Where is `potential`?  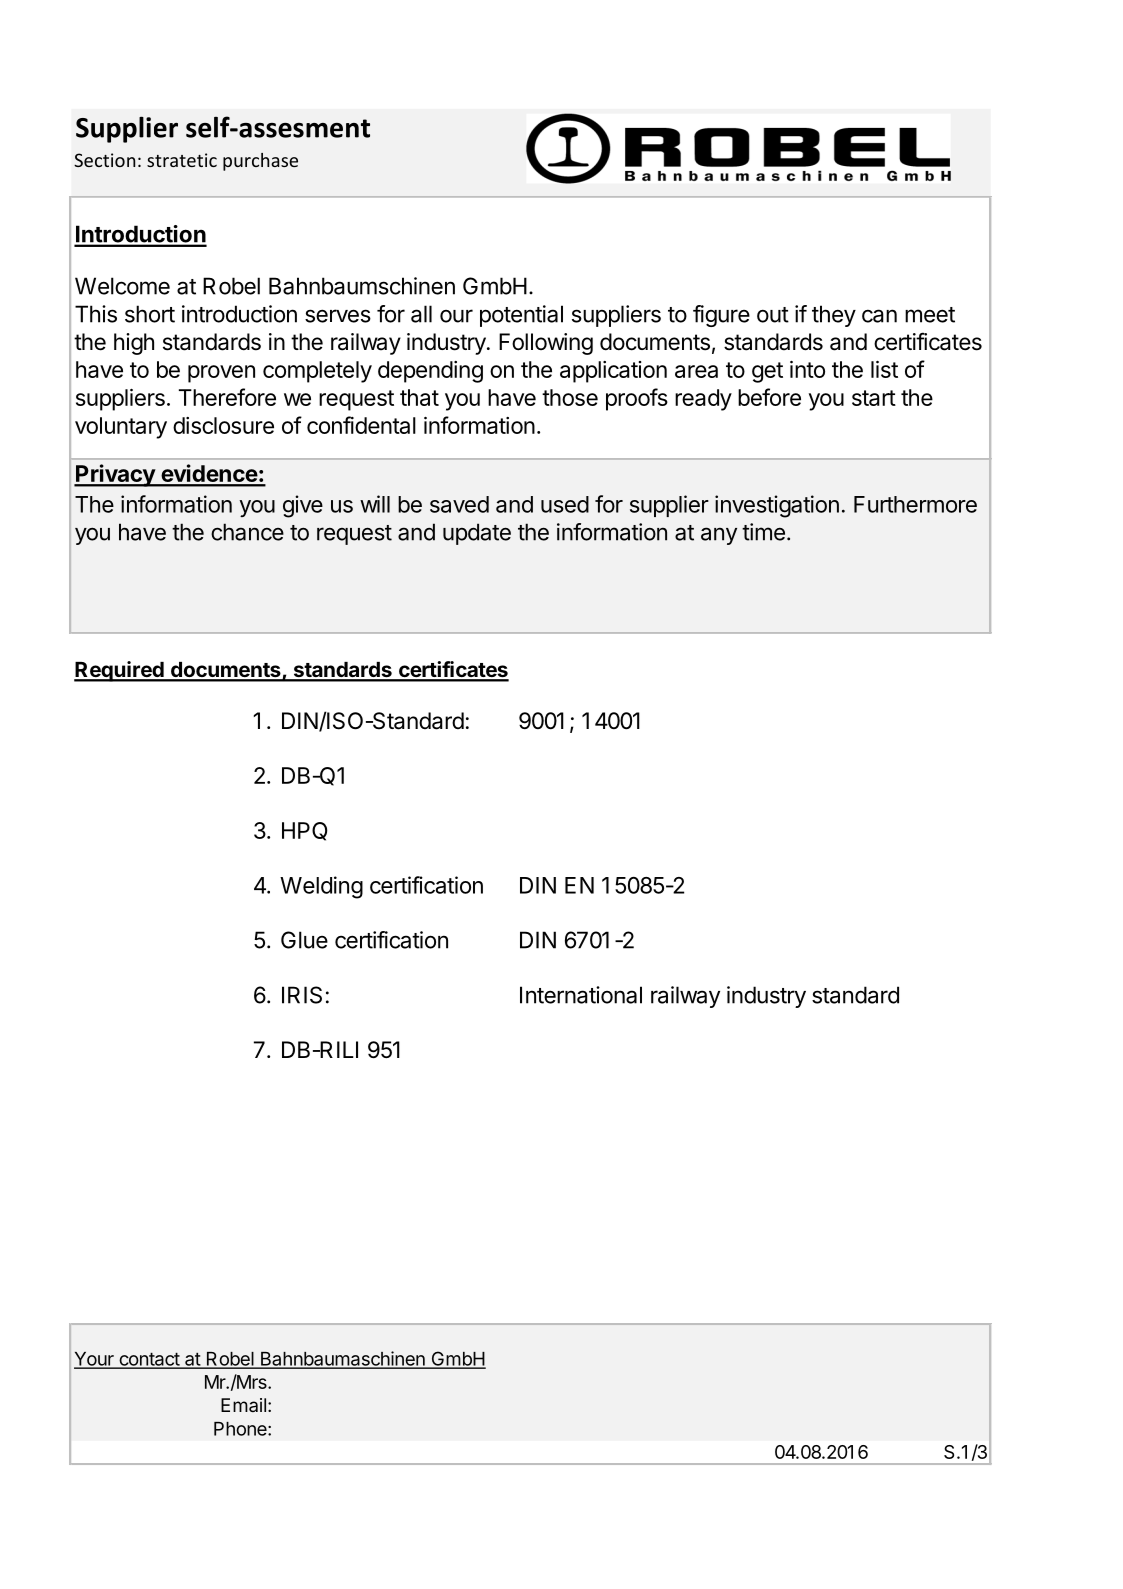
potential is located at coordinates (521, 316).
